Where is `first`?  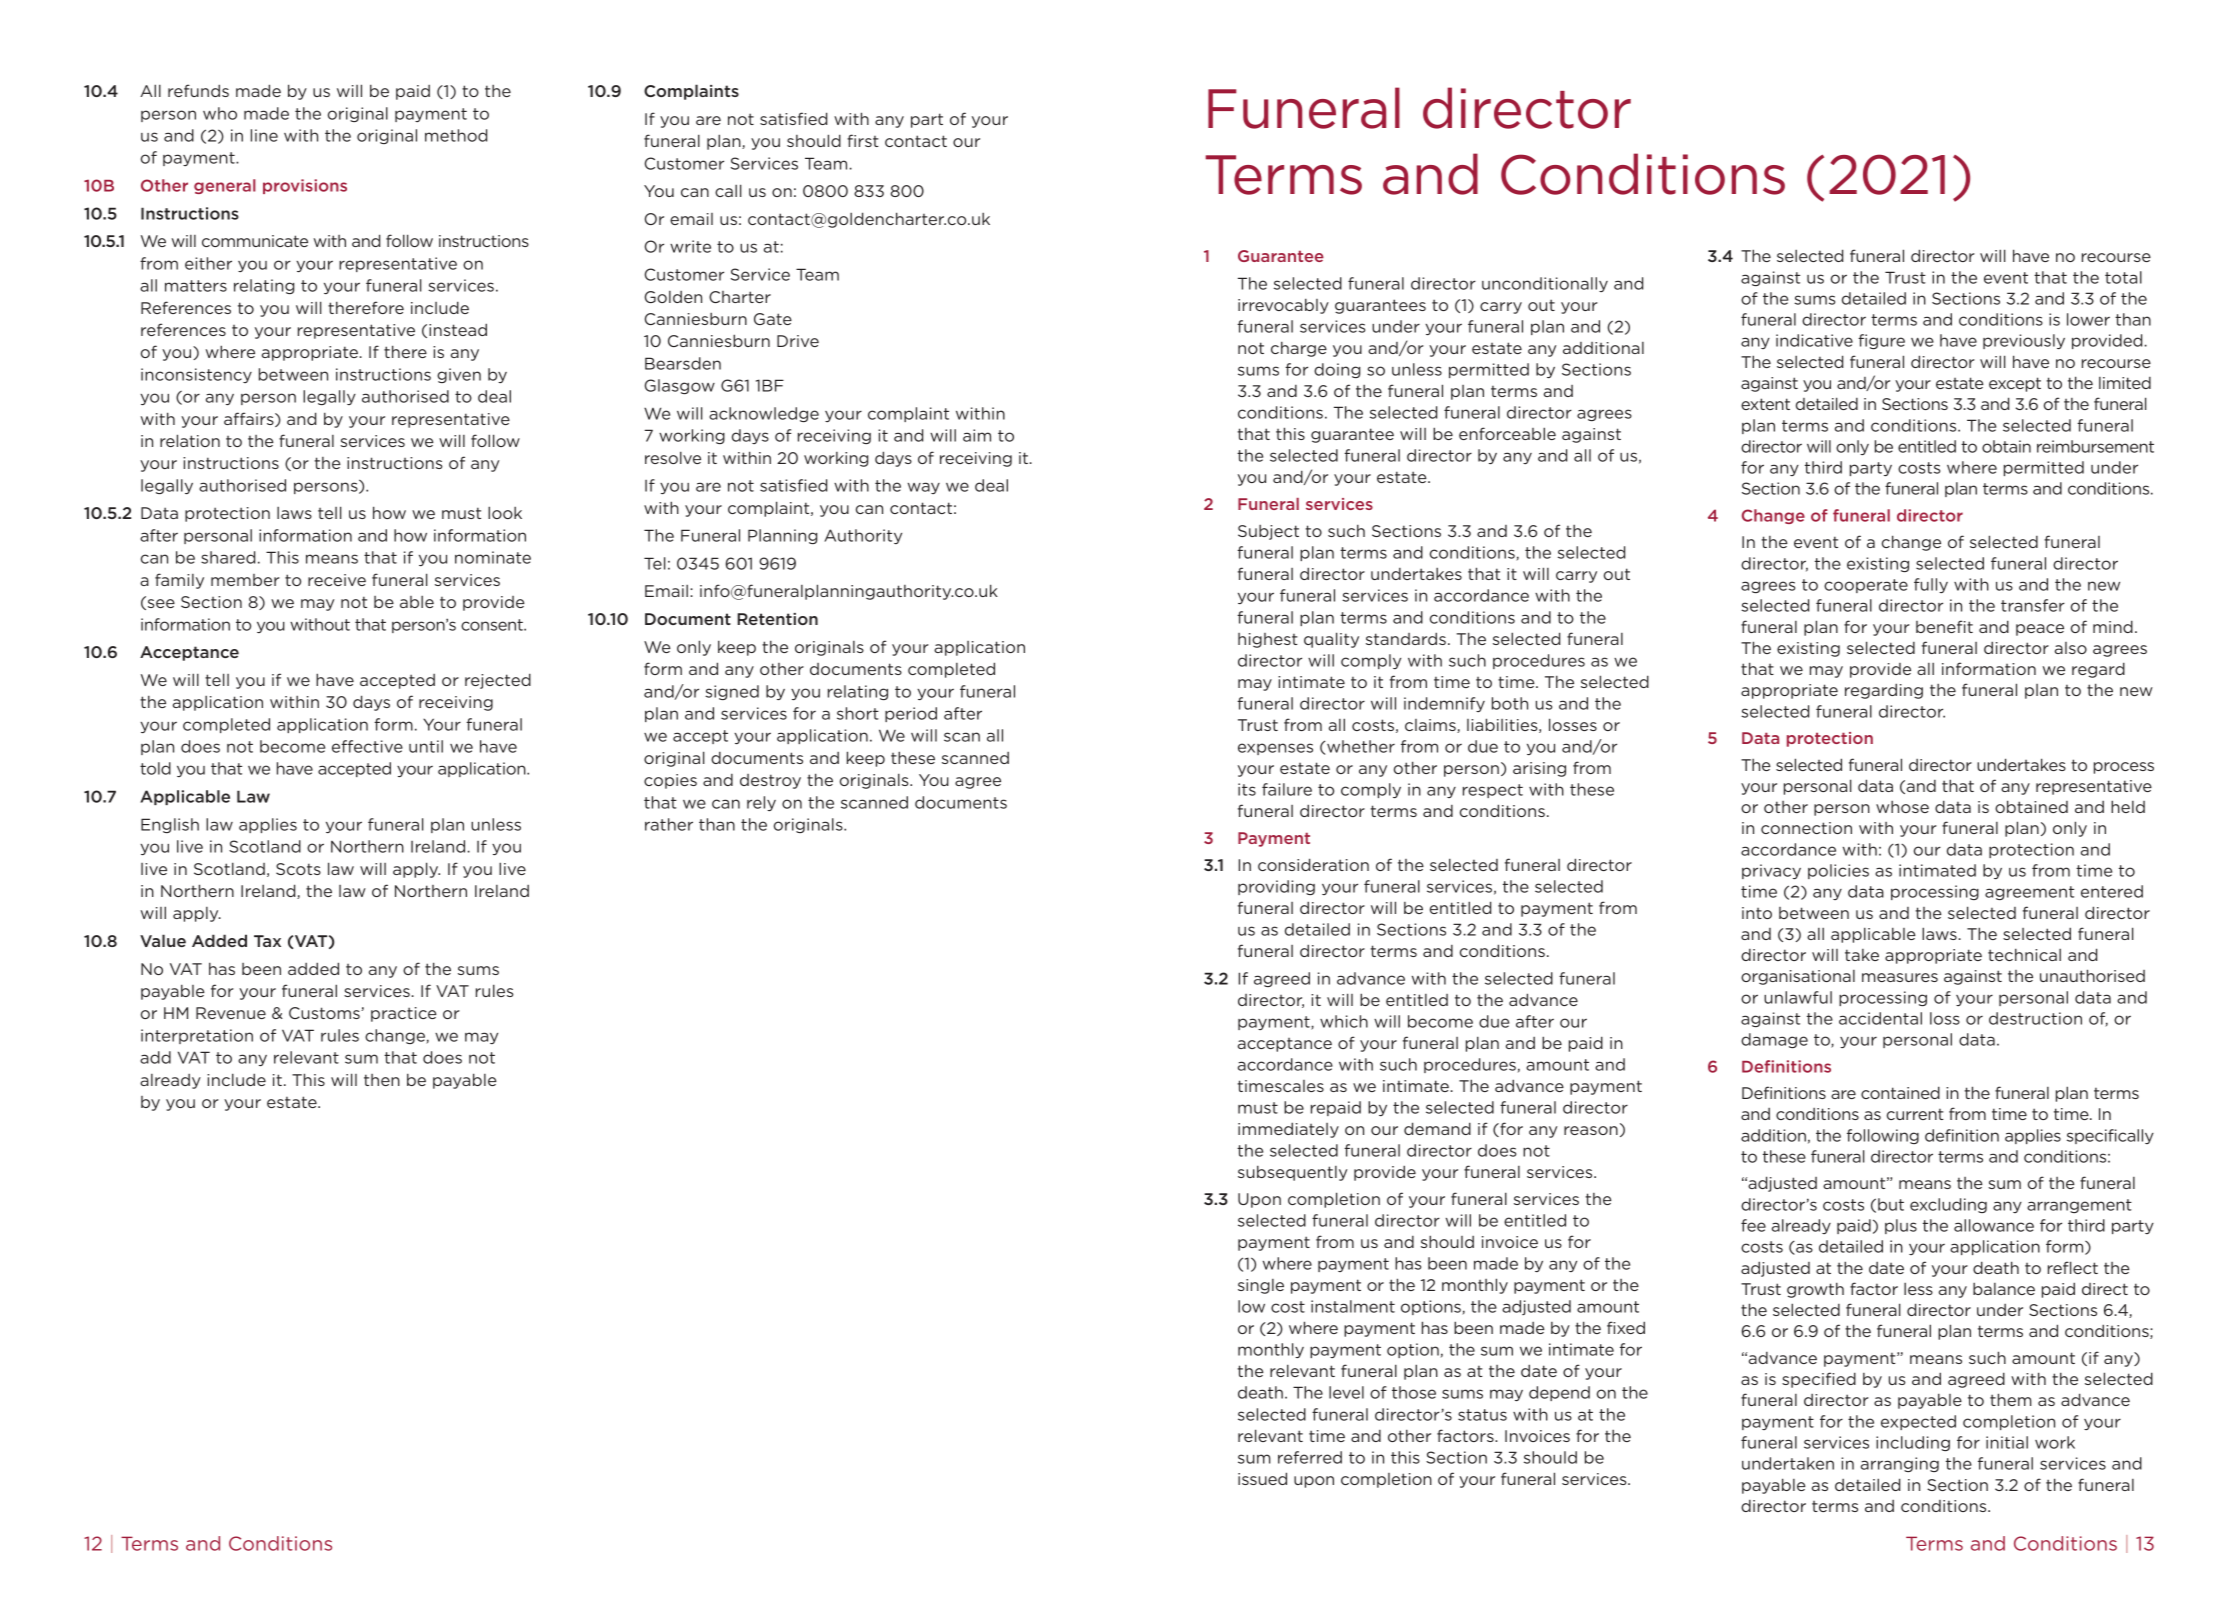
first is located at coordinates (863, 140).
